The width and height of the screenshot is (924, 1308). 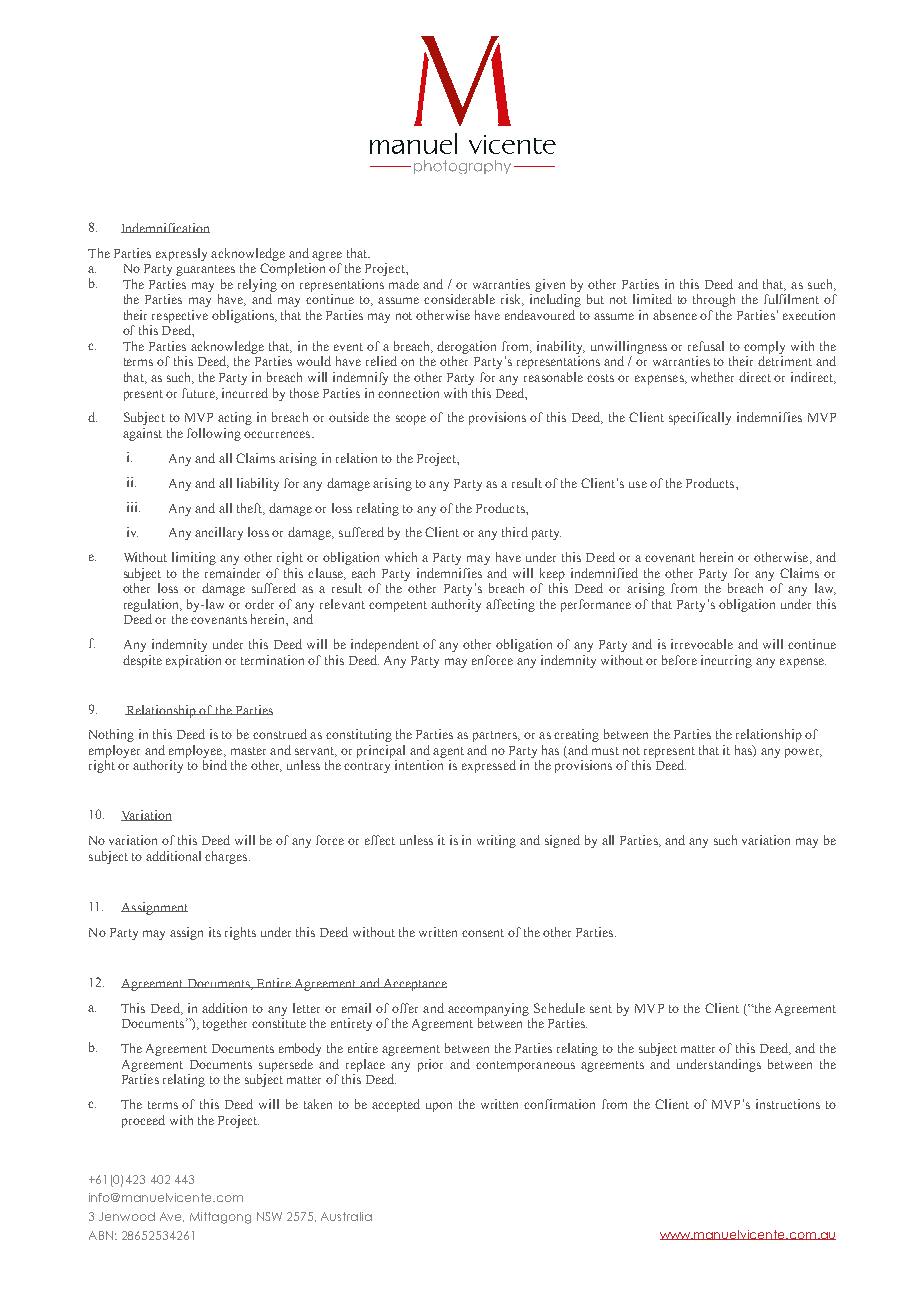 I want to click on incurring, so click(x=726, y=661).
